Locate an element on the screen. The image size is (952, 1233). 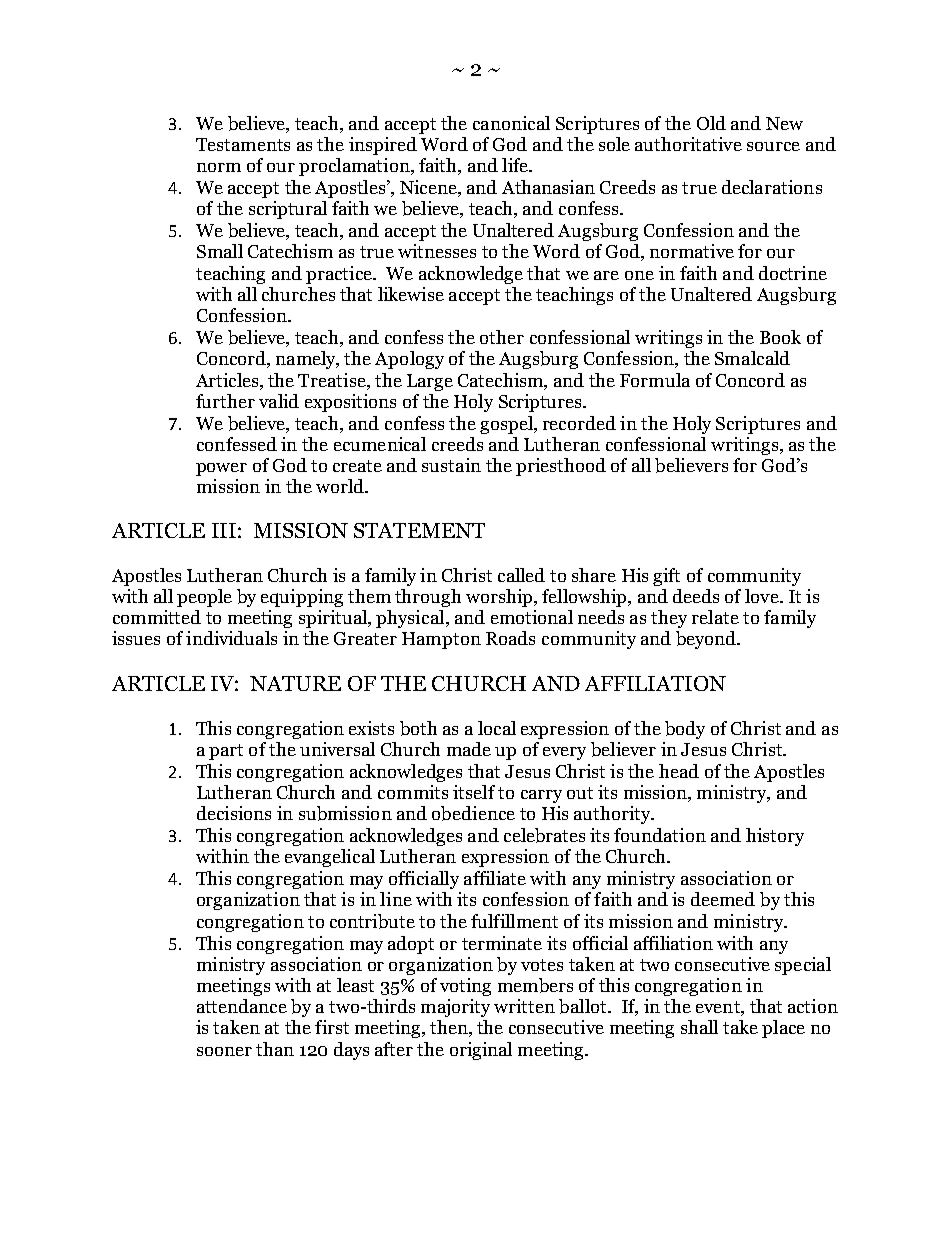
worship is located at coordinates (500, 598).
